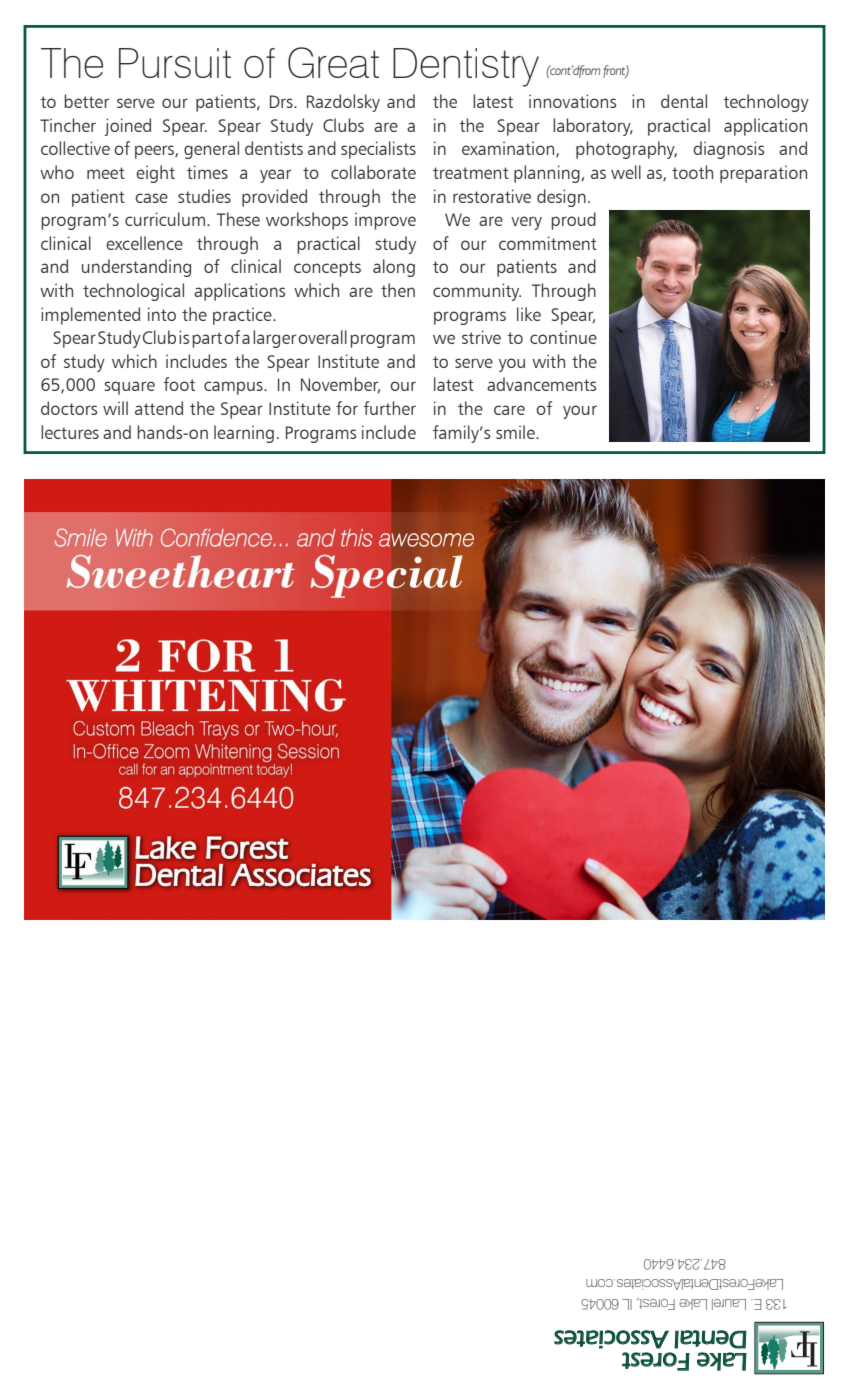 This screenshot has width=849, height=1400. Describe the element at coordinates (175, 63) in the screenshot. I see `Pursuit` at that location.
